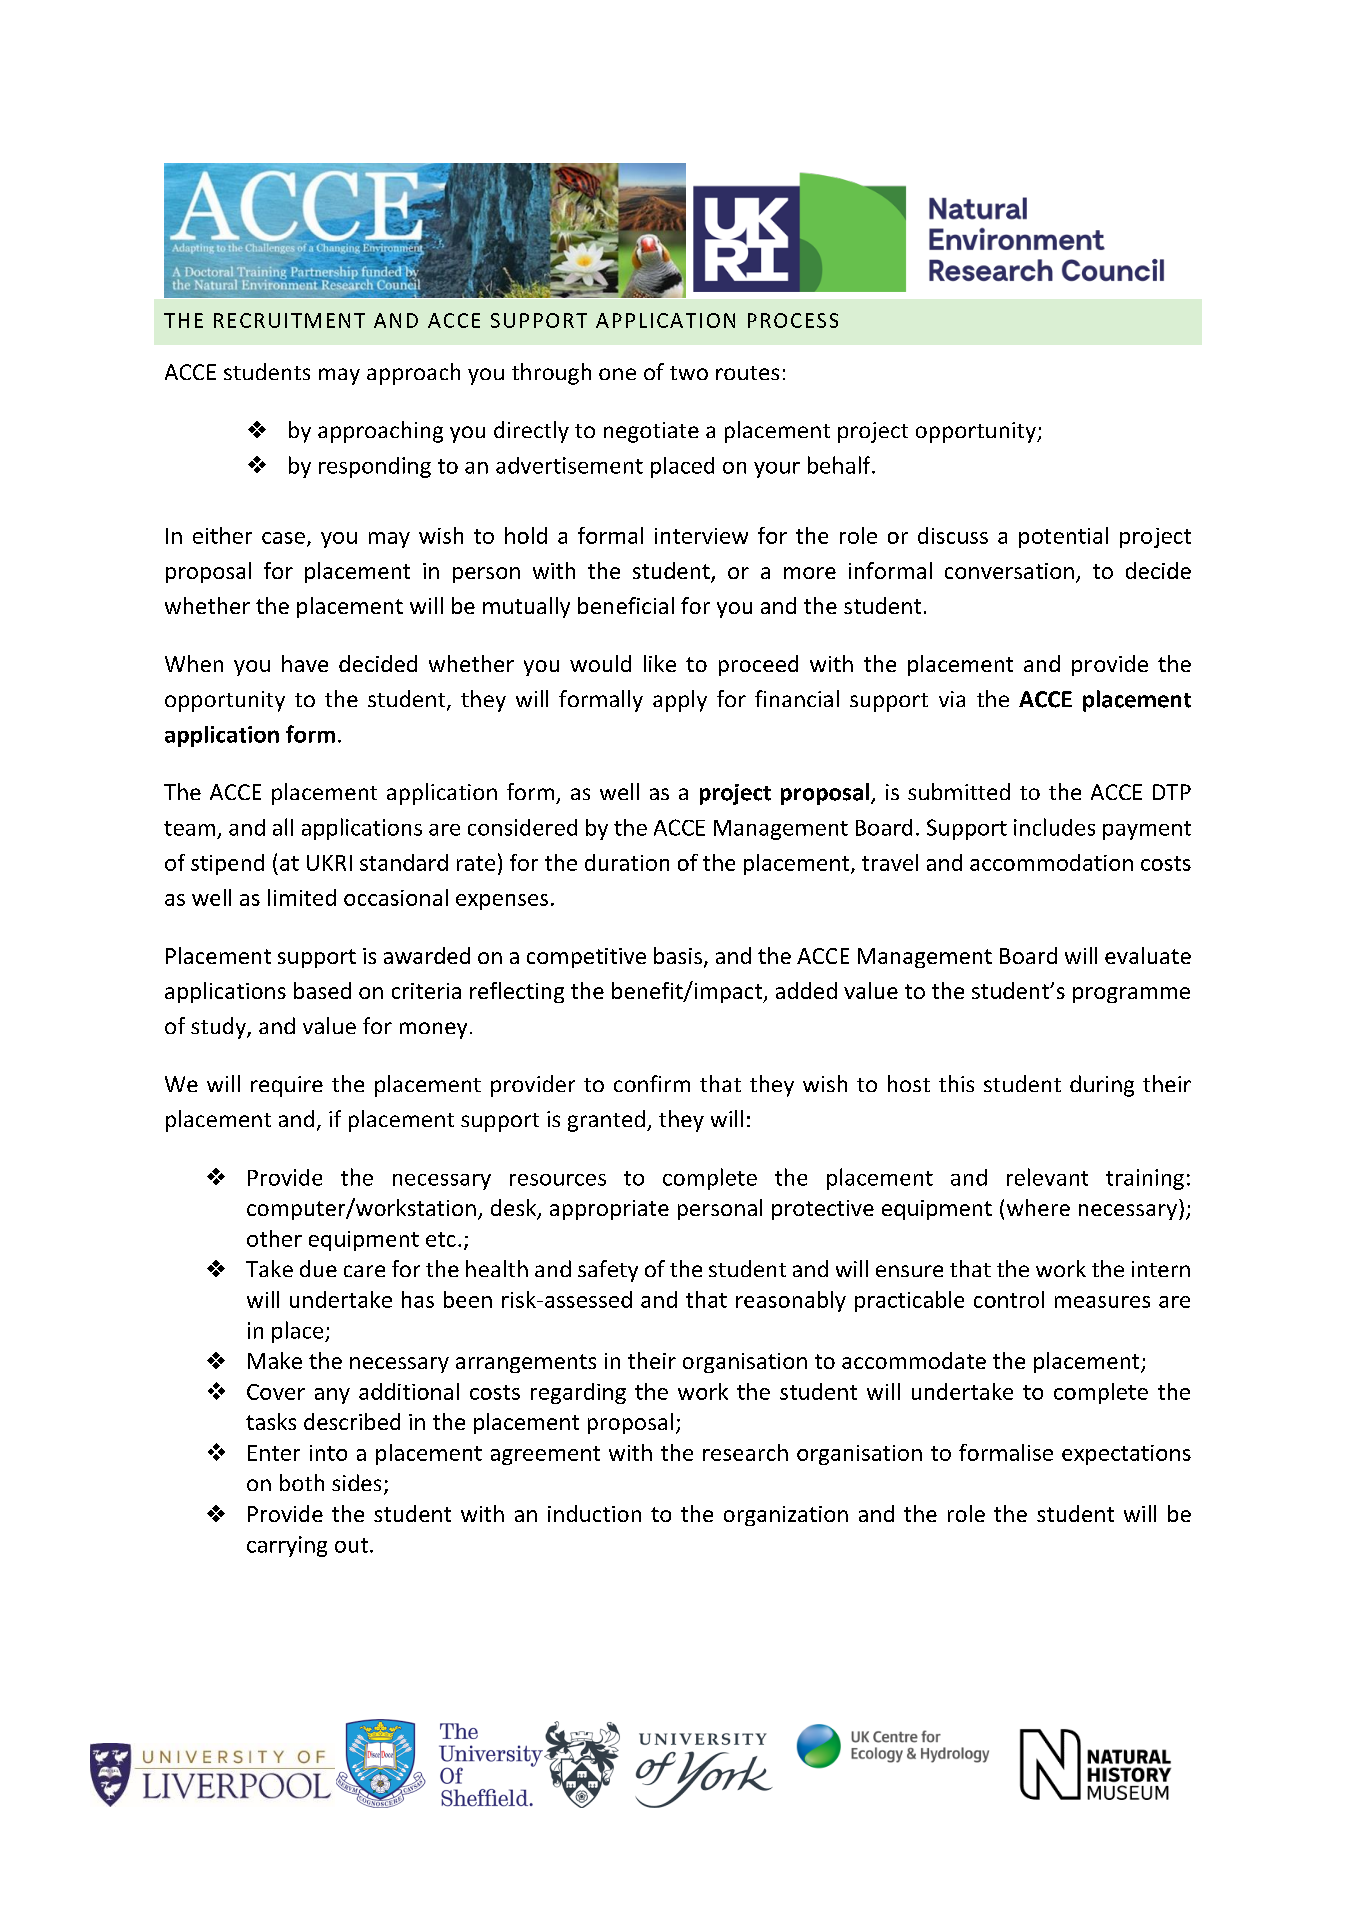 The width and height of the screenshot is (1356, 1918). What do you see at coordinates (1126, 1455) in the screenshot?
I see `expectations` at bounding box center [1126, 1455].
